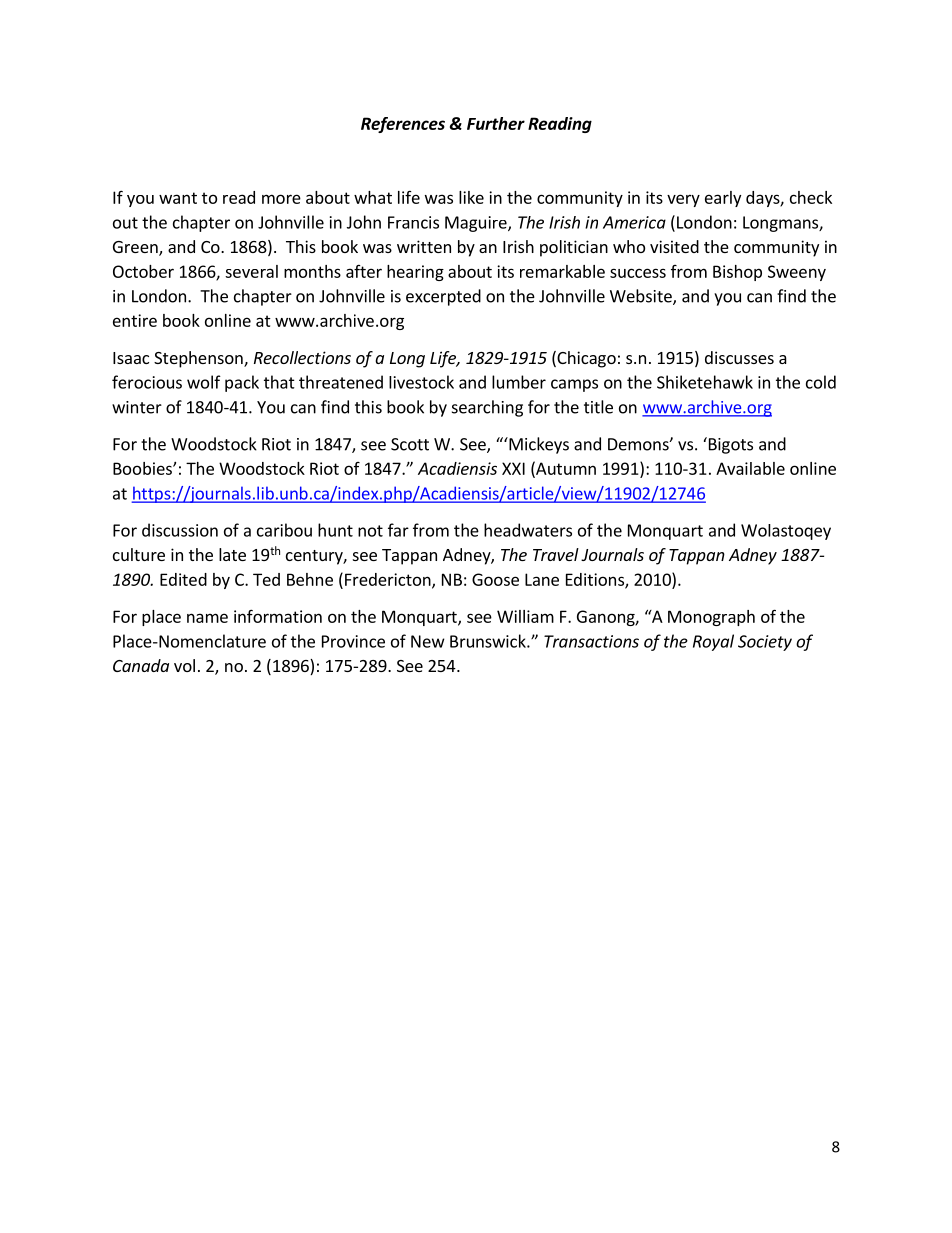  What do you see at coordinates (487, 408) in the screenshot?
I see `searching` at bounding box center [487, 408].
